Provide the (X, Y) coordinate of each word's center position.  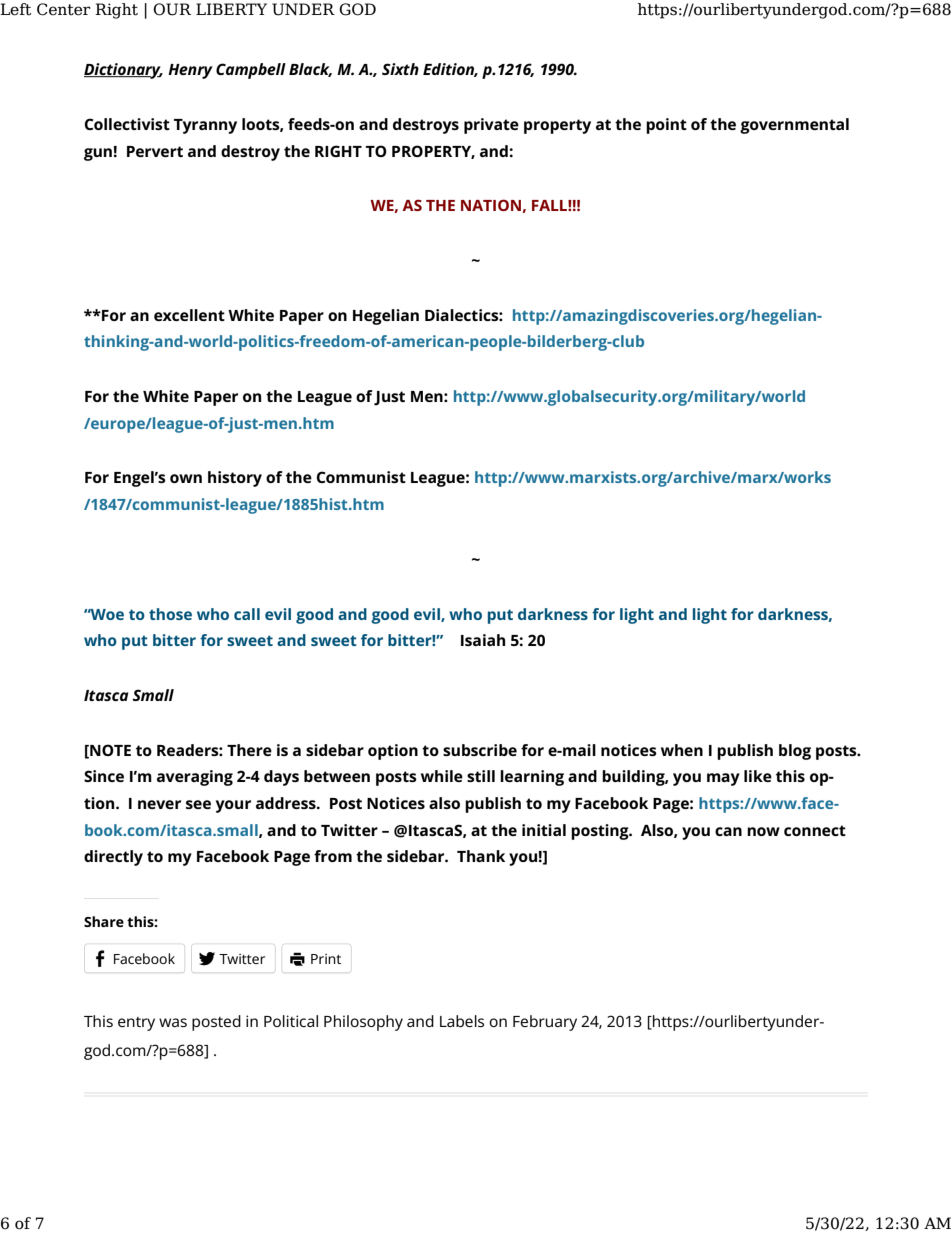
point (666, 126)
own (186, 478)
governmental (794, 126)
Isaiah (483, 640)
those (170, 614)
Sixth (400, 69)
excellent (189, 315)
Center (64, 9)
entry (136, 1024)
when (682, 750)
